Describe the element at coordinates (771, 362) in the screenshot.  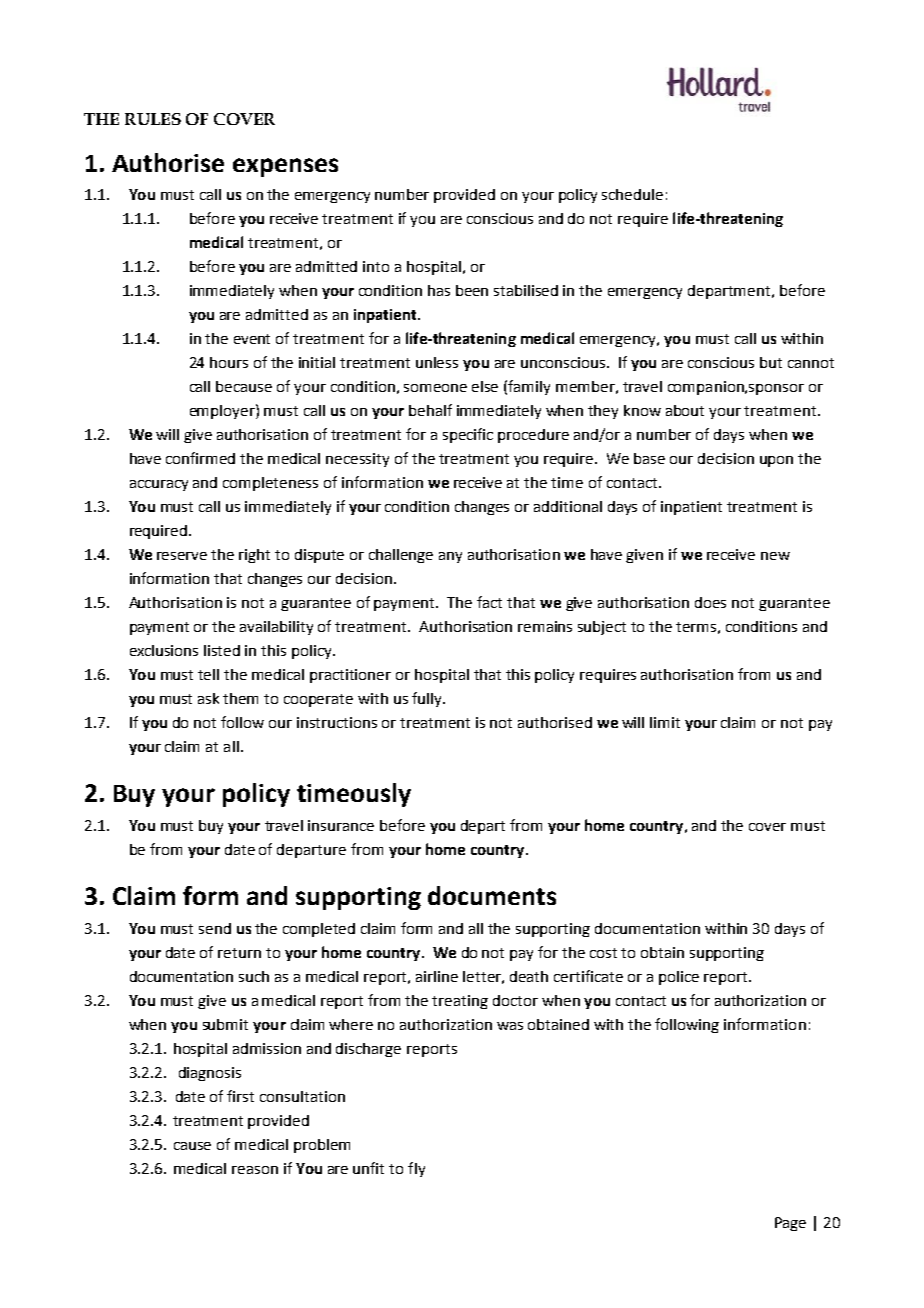
I see `but` at that location.
